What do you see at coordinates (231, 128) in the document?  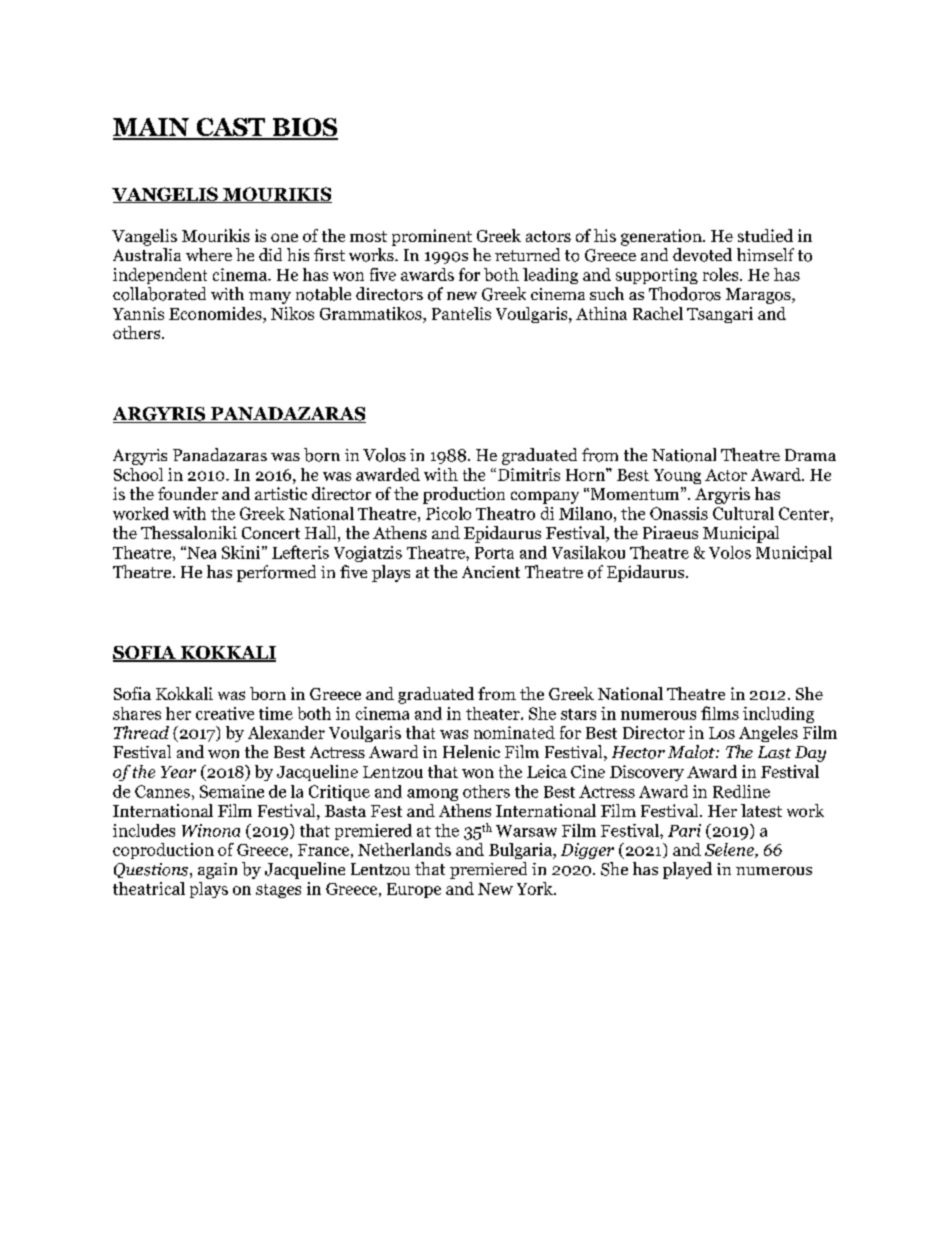 I see `CAST` at bounding box center [231, 128].
